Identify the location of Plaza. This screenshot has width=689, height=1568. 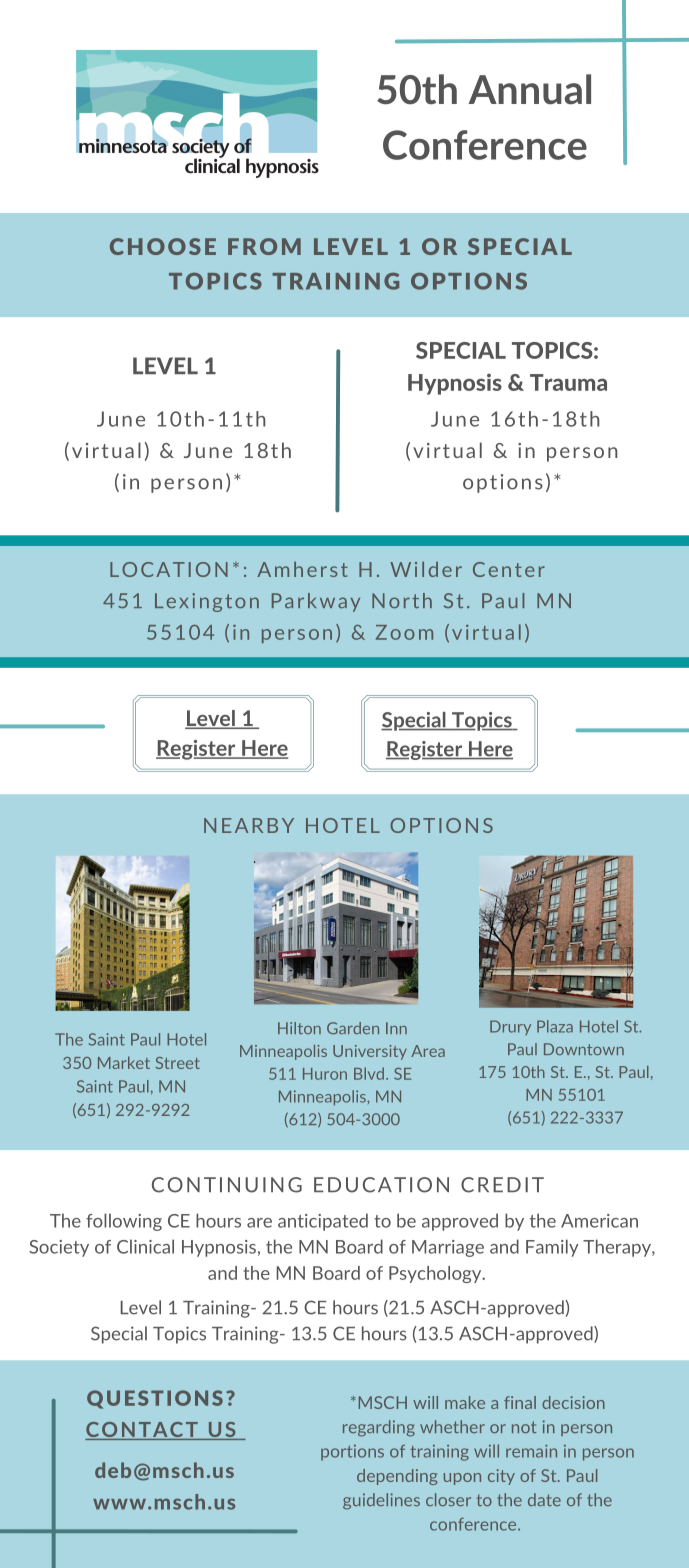
(555, 1026).
